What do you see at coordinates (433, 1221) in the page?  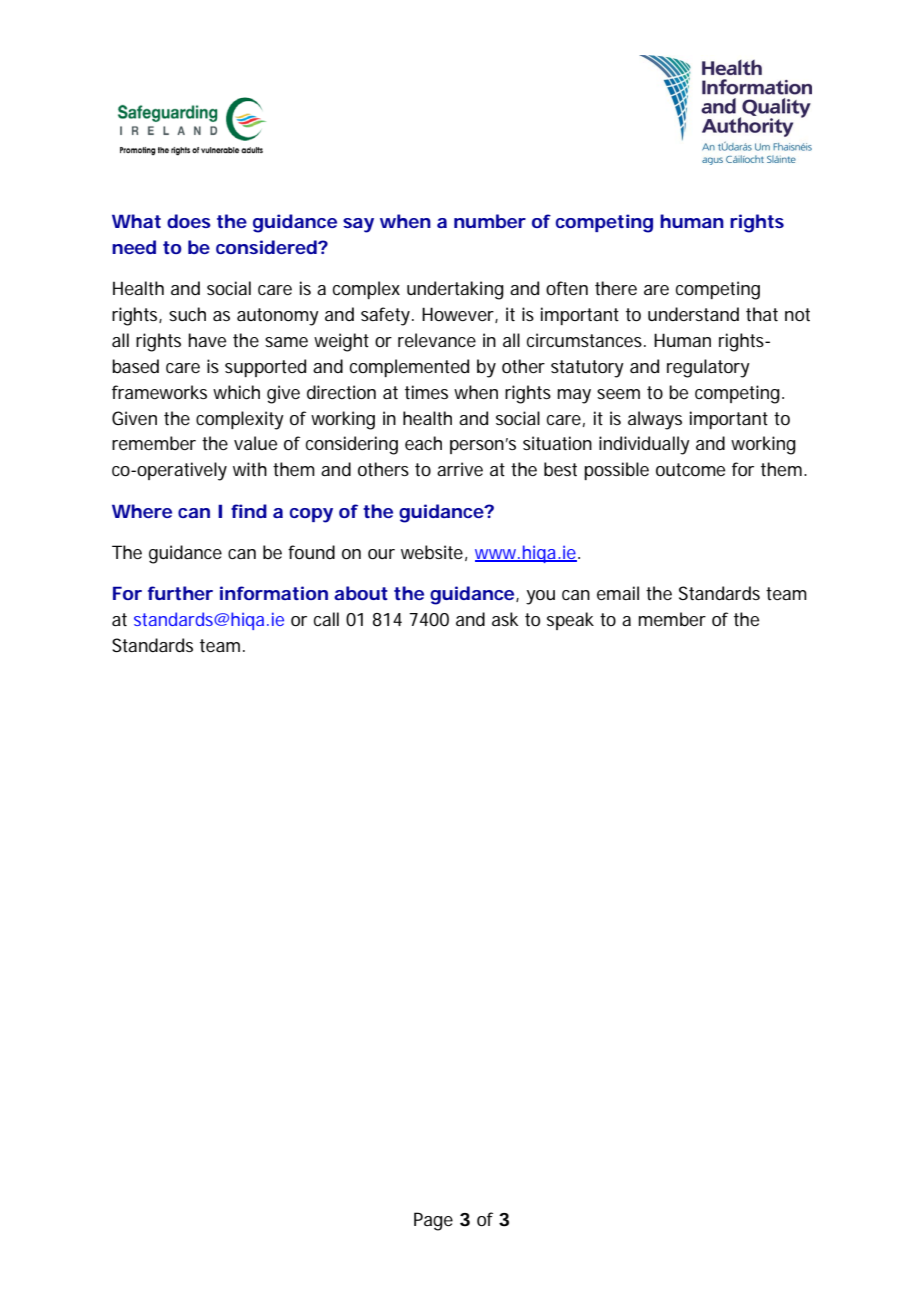 I see `Page` at bounding box center [433, 1221].
